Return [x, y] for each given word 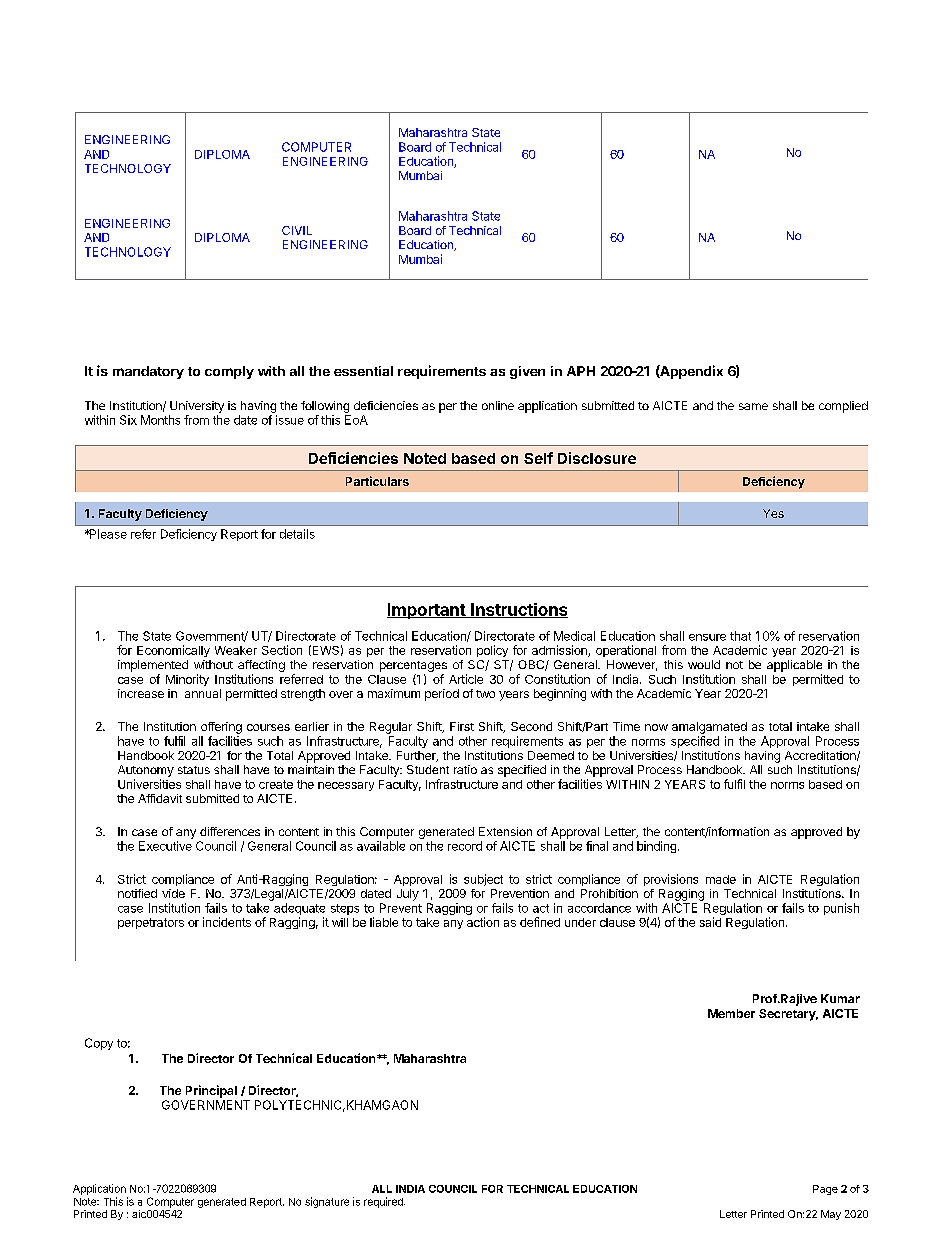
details [297, 534]
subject [483, 880]
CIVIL [297, 230]
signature [327, 1202]
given [527, 372]
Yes [773, 513]
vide [173, 893]
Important [427, 611]
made [721, 879]
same [753, 406]
